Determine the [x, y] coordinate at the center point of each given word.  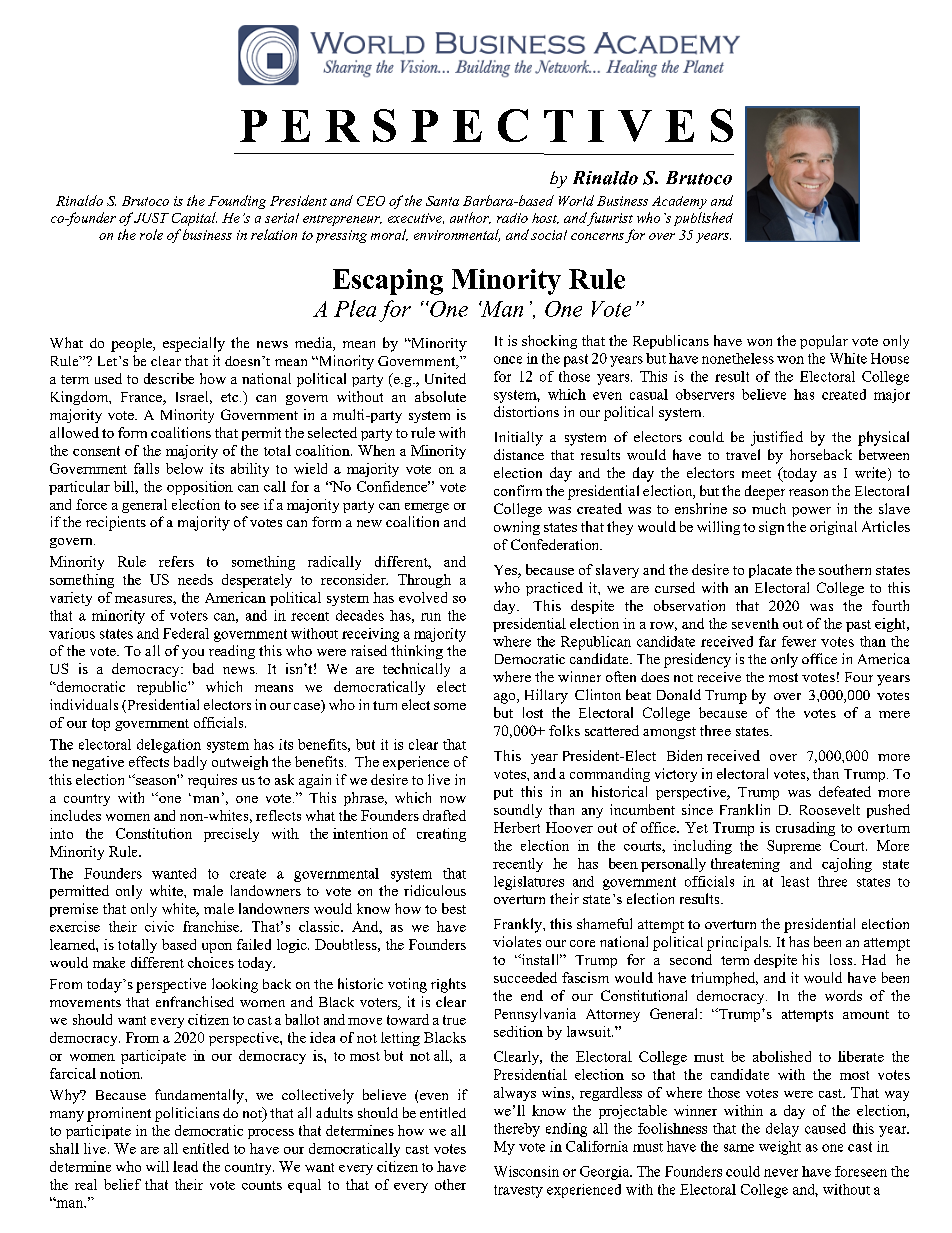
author [470, 218]
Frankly [519, 925]
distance [519, 454]
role [151, 234]
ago [506, 698]
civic [159, 926]
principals [739, 943]
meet [756, 474]
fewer [799, 641]
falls [146, 468]
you [193, 654]
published [703, 219]
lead [185, 1166]
